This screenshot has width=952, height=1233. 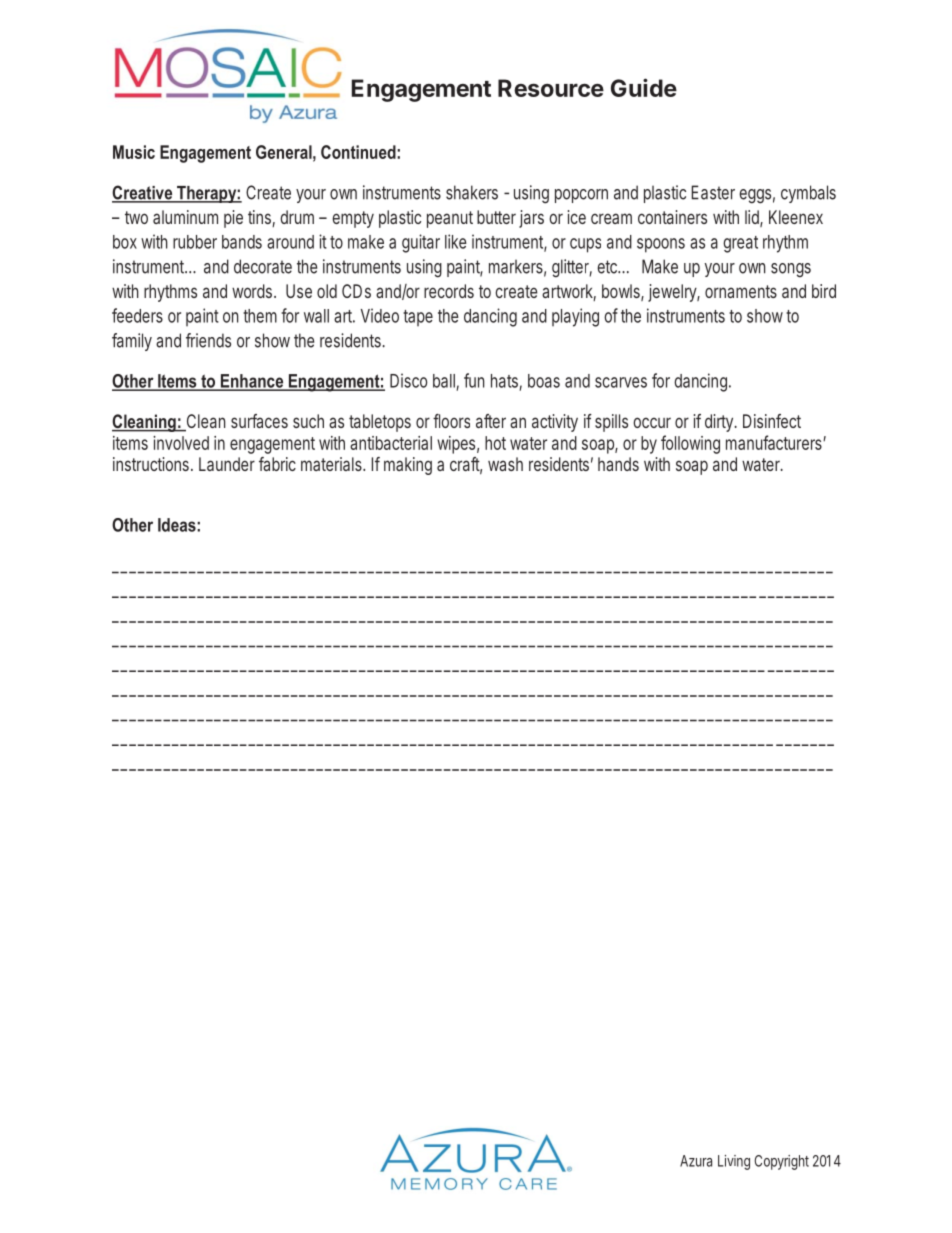 What do you see at coordinates (713, 192) in the screenshot?
I see `Easter` at bounding box center [713, 192].
